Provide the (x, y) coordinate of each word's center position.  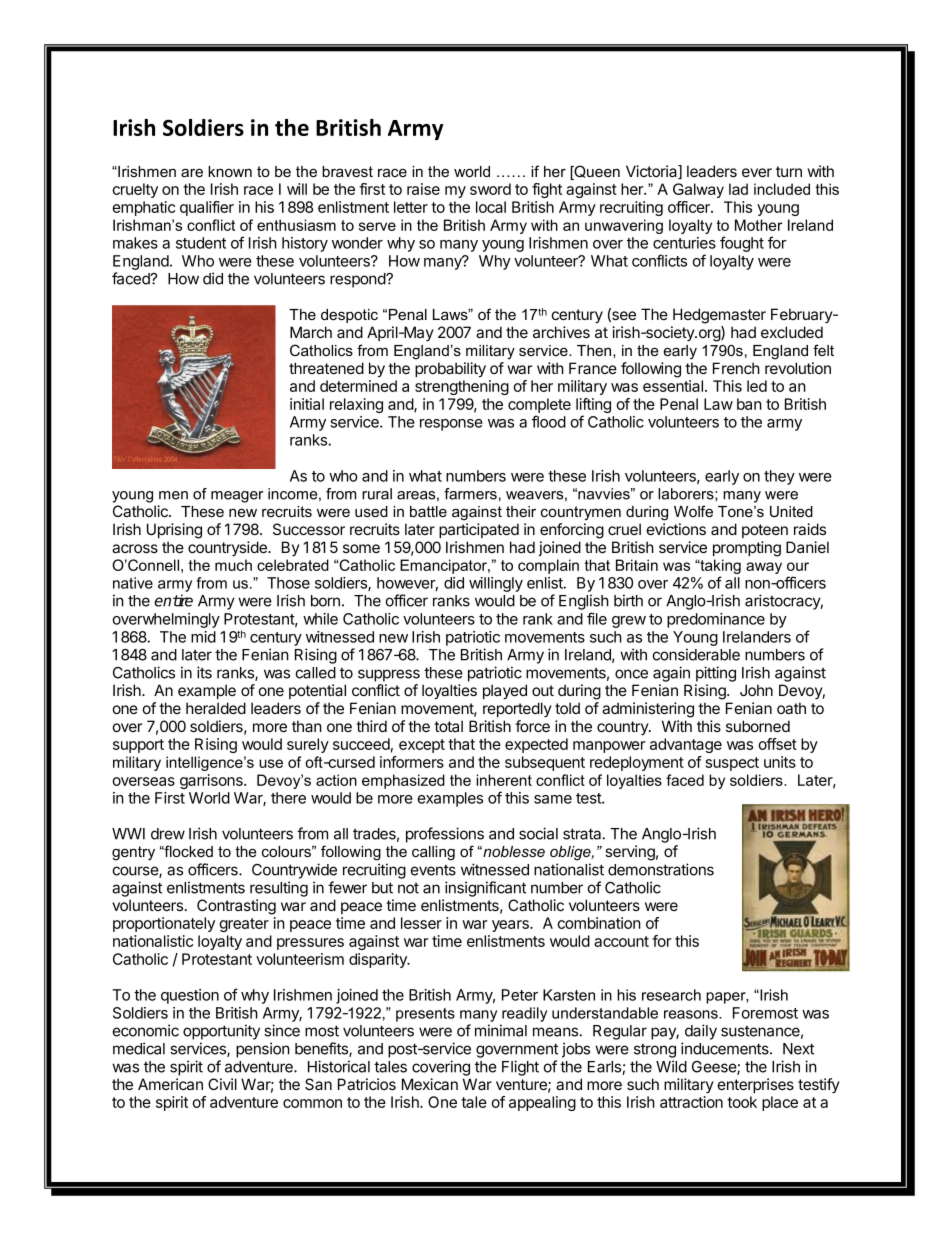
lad (738, 189)
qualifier (207, 208)
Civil (222, 1084)
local (491, 207)
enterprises (756, 1085)
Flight (520, 1068)
